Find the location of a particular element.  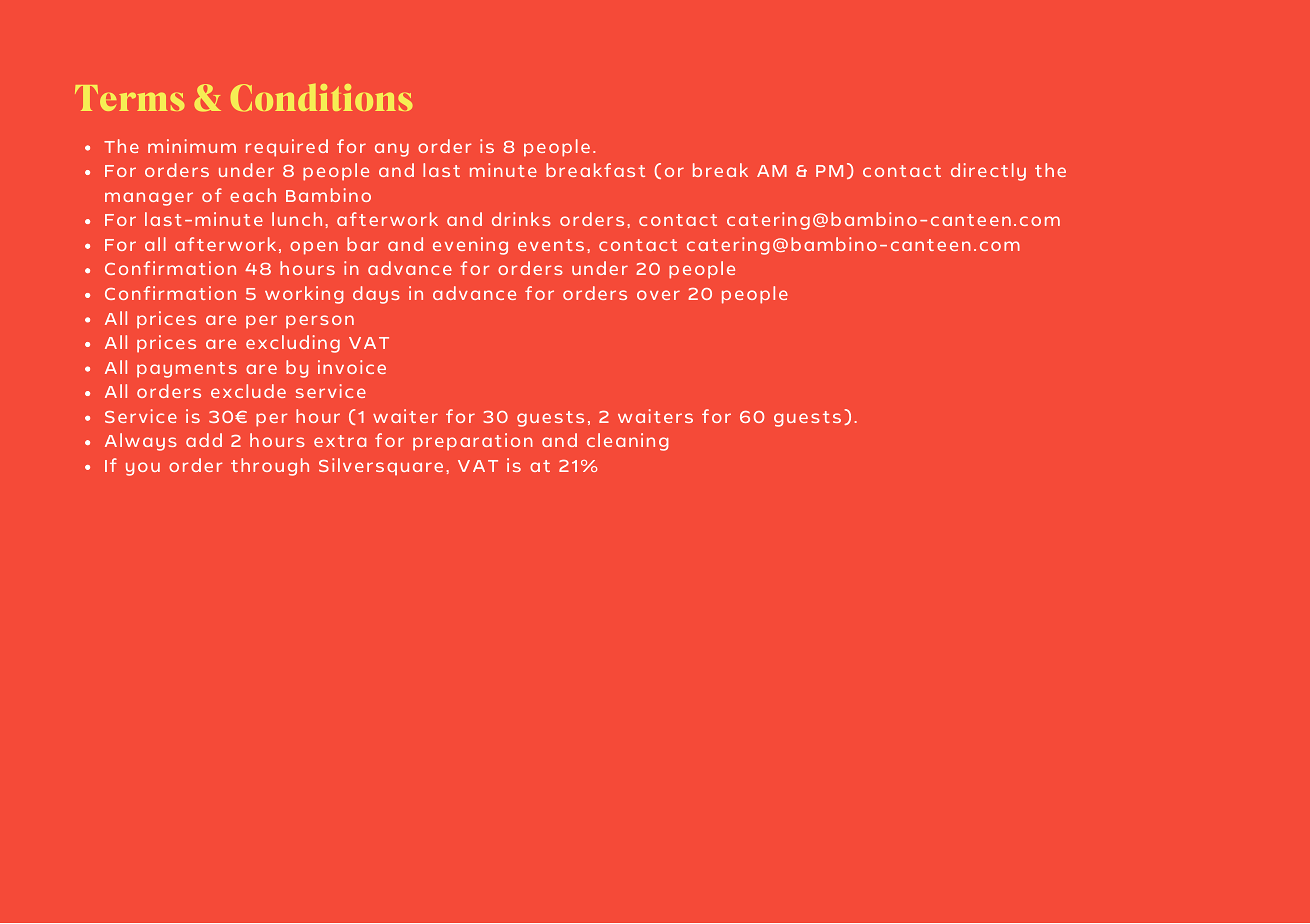

preparation is located at coordinates (473, 442).
